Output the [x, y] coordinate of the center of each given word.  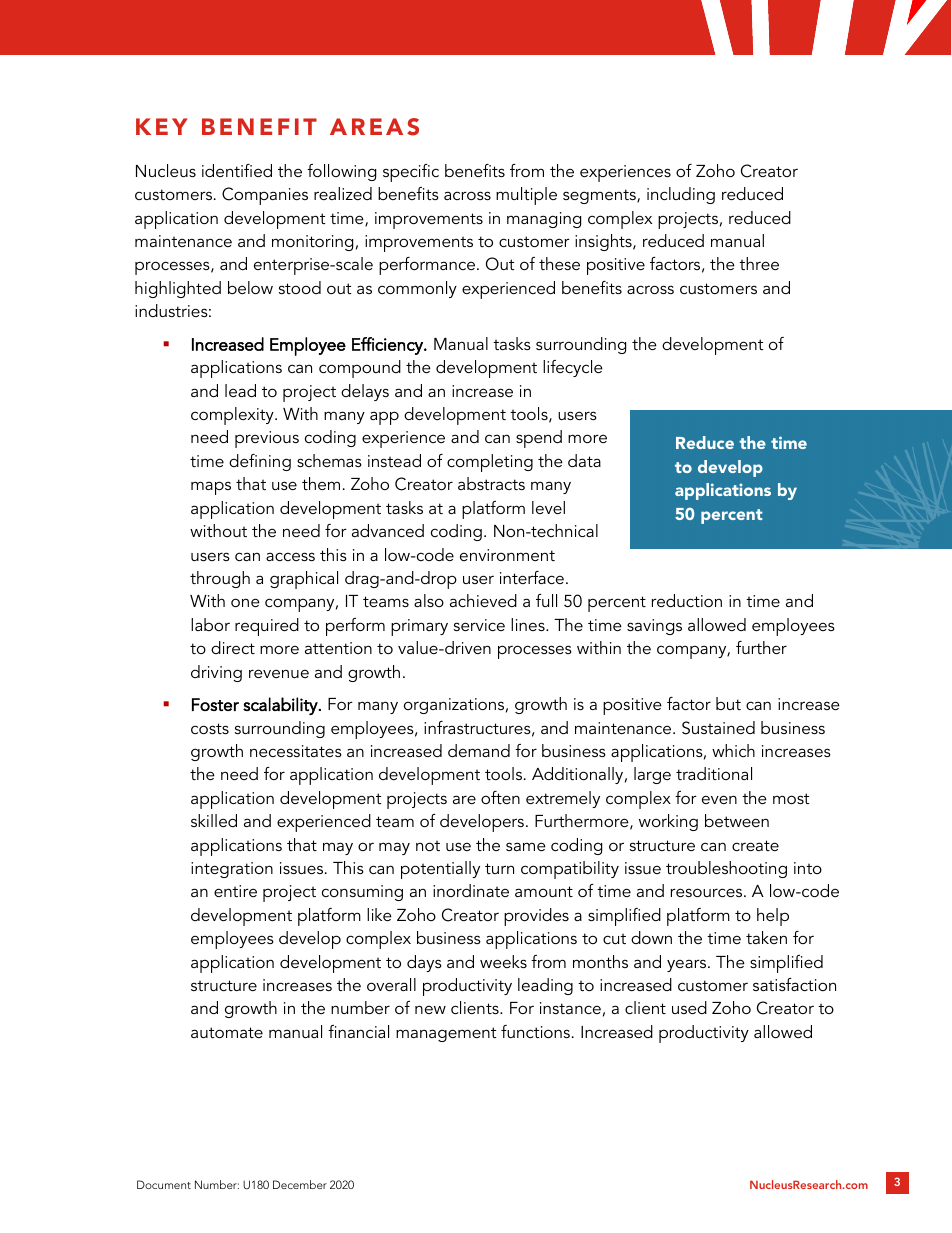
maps [211, 488]
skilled [214, 820]
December [300, 1184]
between [737, 820]
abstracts [491, 483]
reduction [686, 600]
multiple [526, 196]
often [500, 797]
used [689, 1007]
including [681, 195]
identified [237, 170]
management [446, 1034]
